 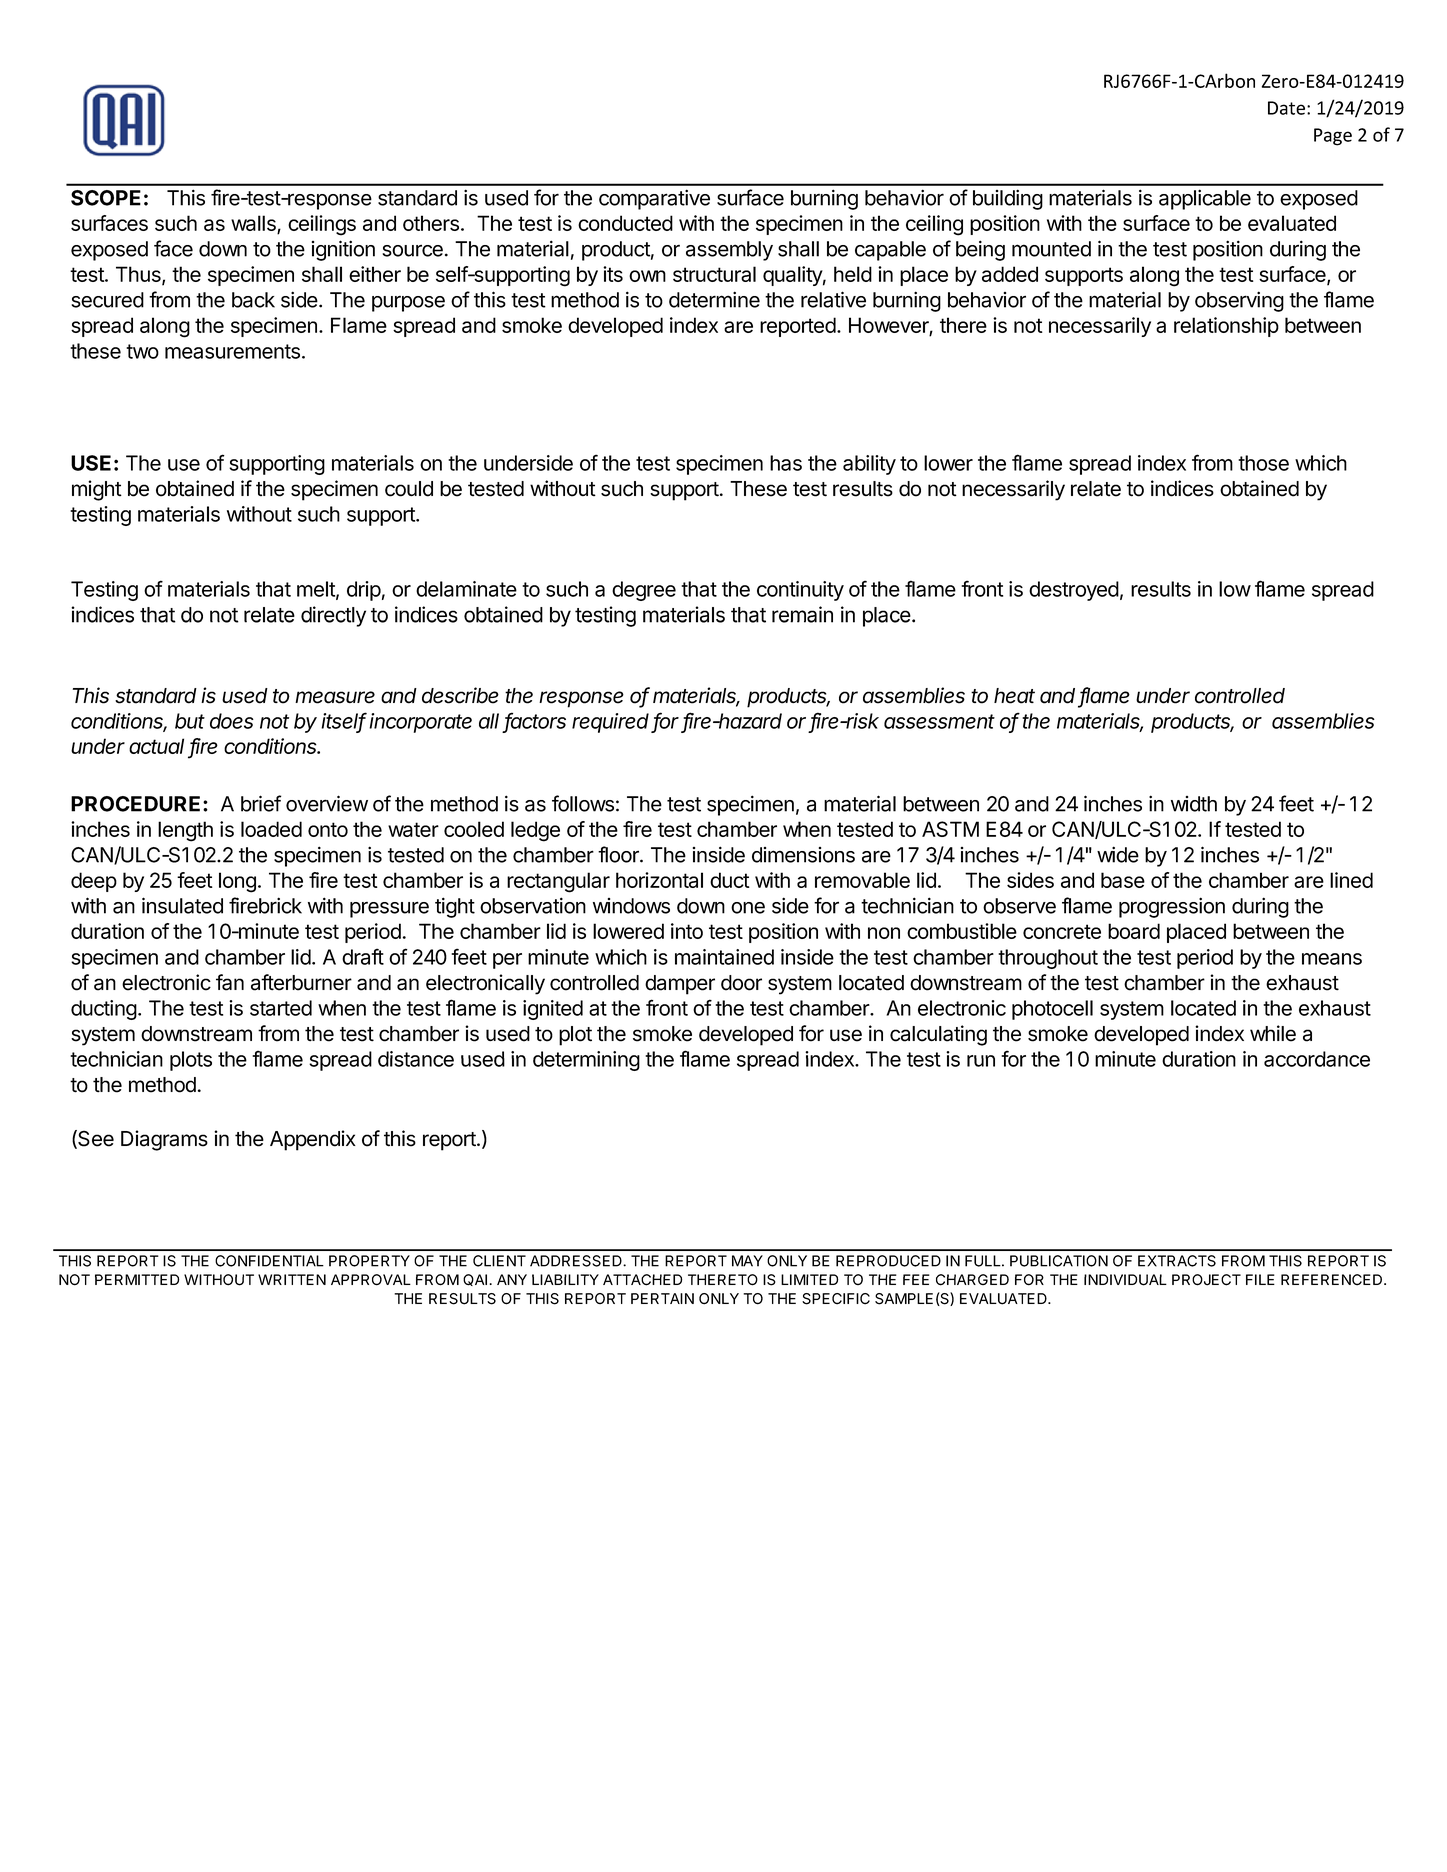 What do you see at coordinates (232, 721) in the document?
I see `does` at bounding box center [232, 721].
